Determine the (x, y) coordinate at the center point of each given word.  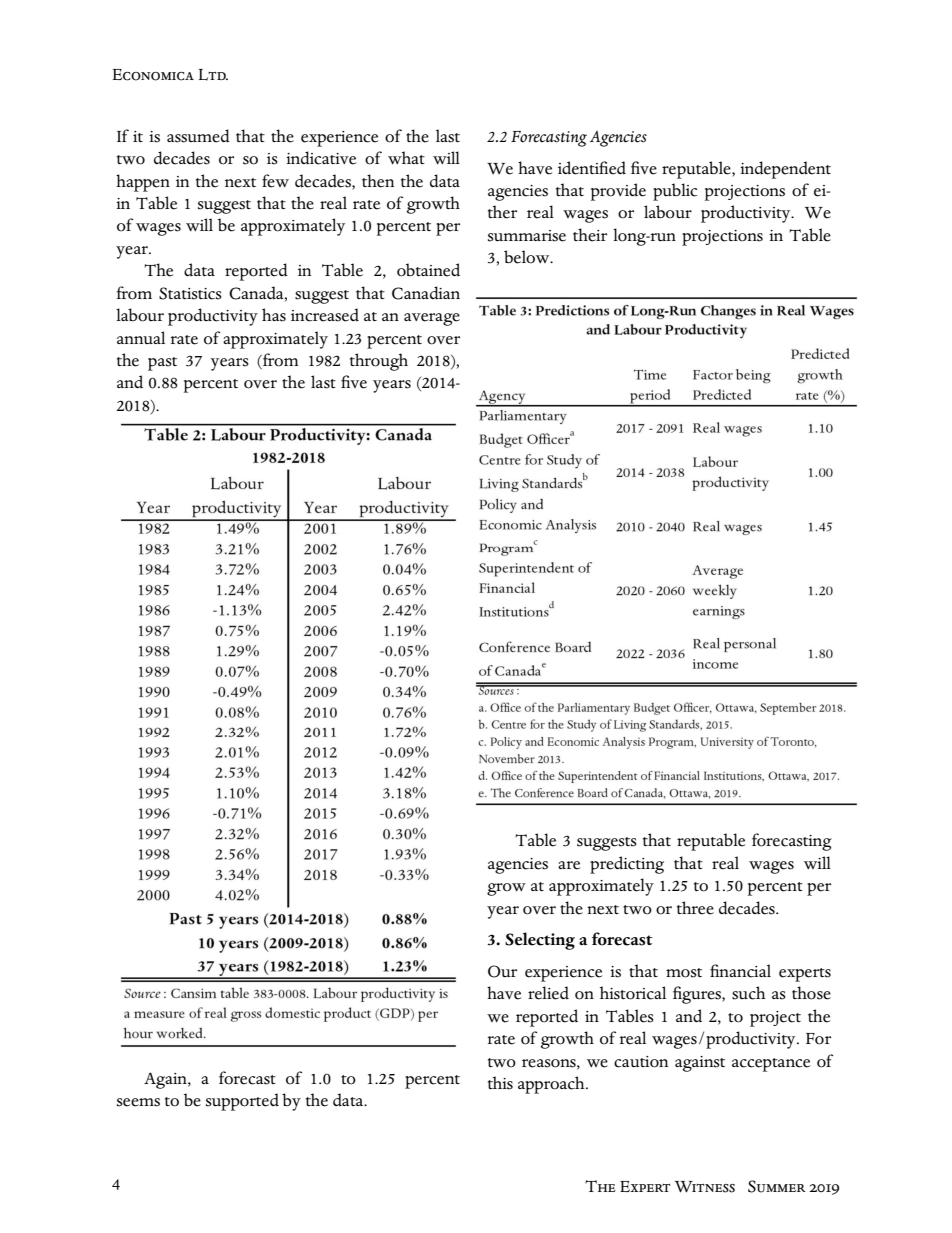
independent (785, 170)
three (695, 908)
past (162, 364)
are (569, 865)
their (590, 235)
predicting (627, 865)
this (500, 1083)
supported (242, 1102)
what (406, 158)
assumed (198, 136)
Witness (705, 1187)
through (379, 362)
